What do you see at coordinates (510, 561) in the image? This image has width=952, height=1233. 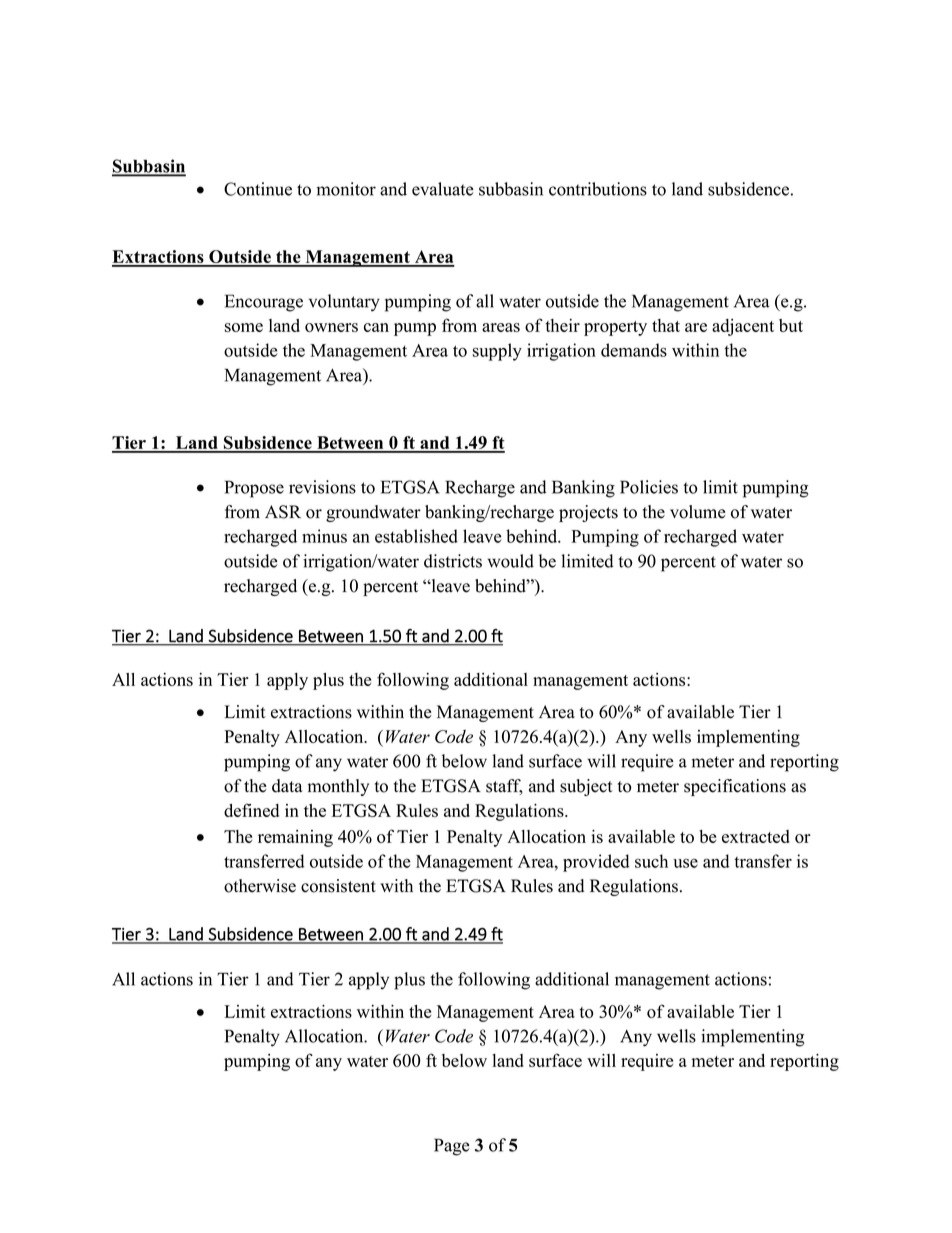 I see `would` at bounding box center [510, 561].
